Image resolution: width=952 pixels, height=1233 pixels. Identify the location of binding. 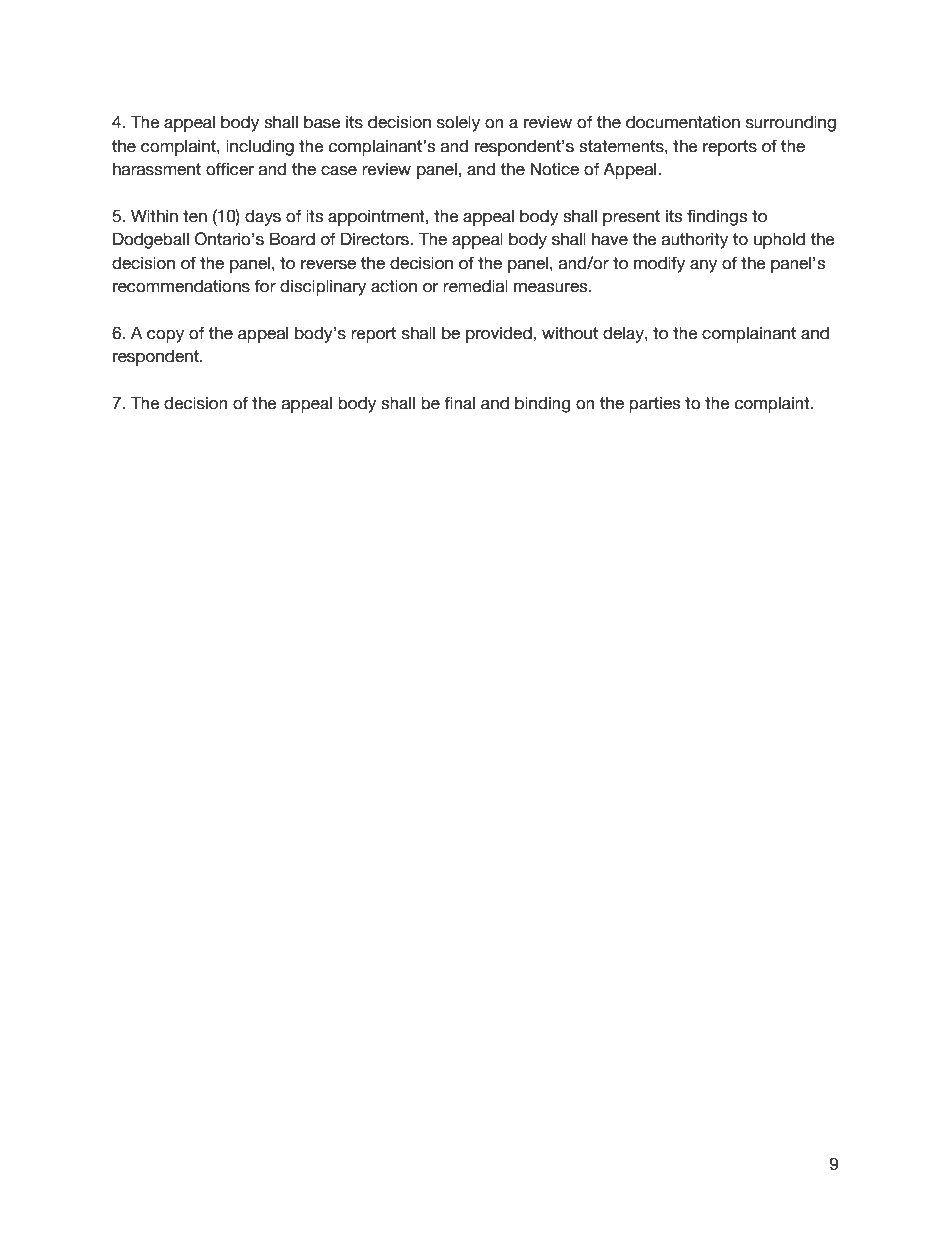
(542, 405).
